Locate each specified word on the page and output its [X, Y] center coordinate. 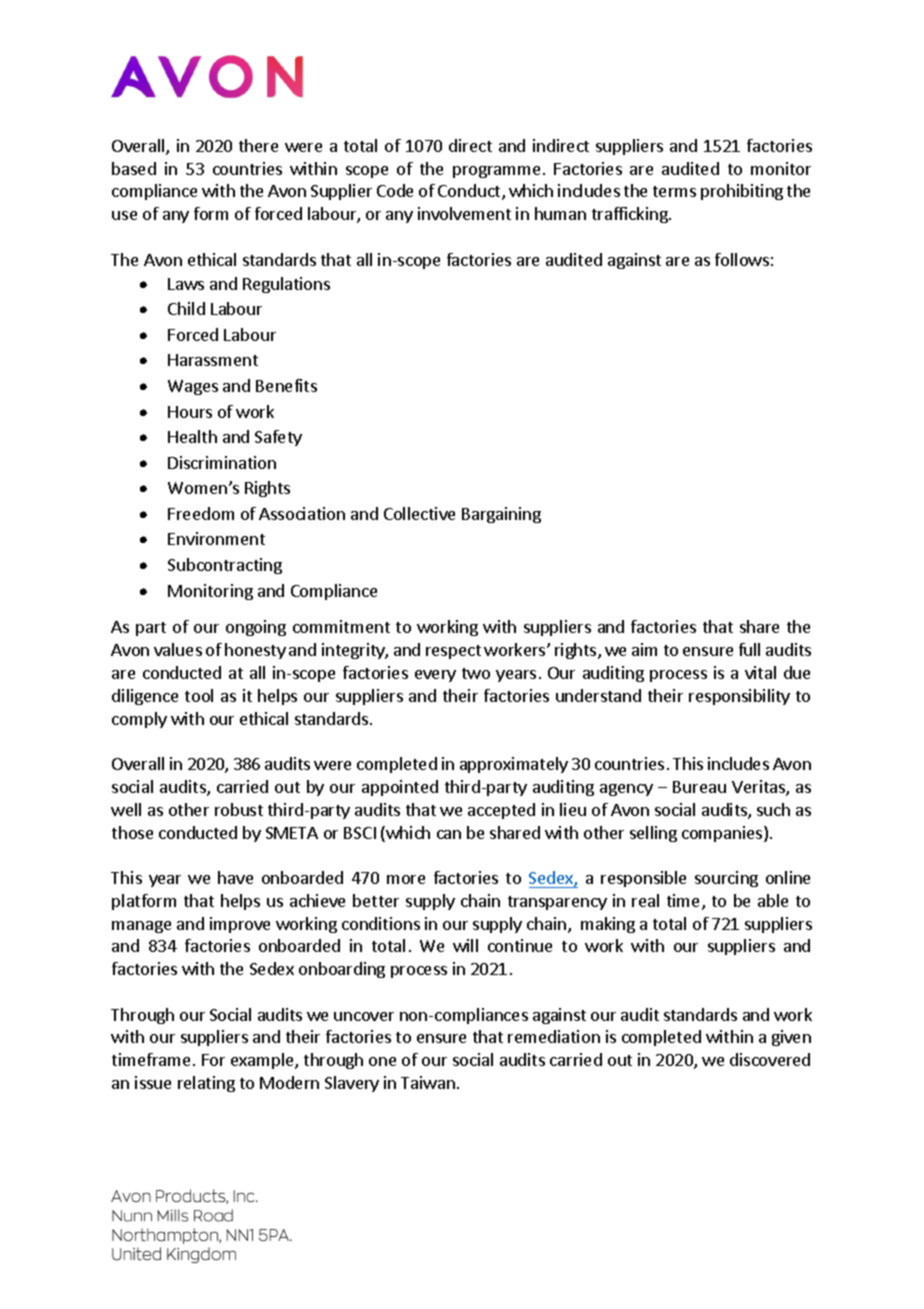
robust [239, 809]
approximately [514, 765]
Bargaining [501, 515]
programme [496, 172]
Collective [419, 513]
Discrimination [222, 462]
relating [206, 1084]
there [258, 145]
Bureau [699, 787]
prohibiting [742, 192]
